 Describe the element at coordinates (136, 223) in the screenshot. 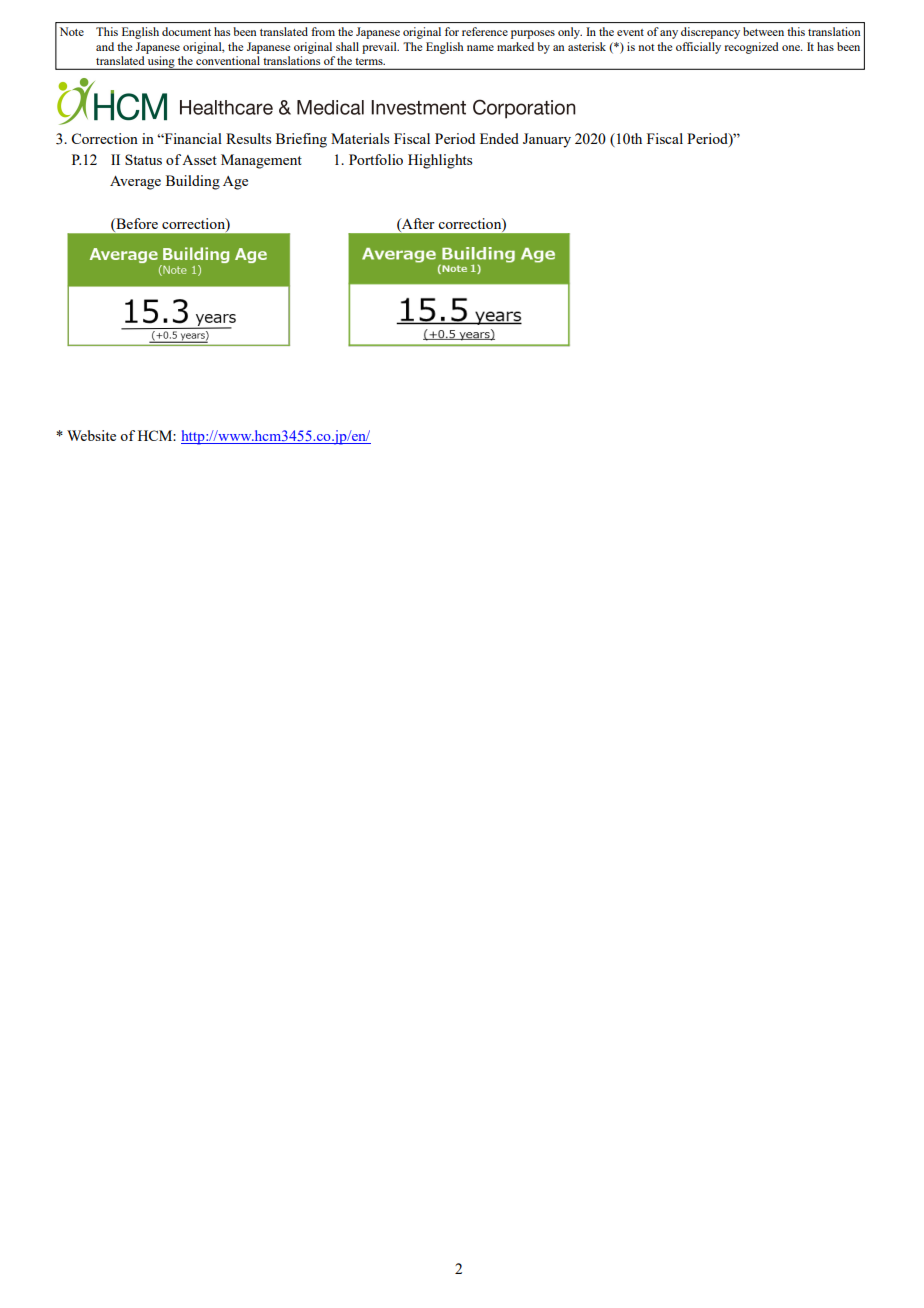

I see `Before` at that location.
